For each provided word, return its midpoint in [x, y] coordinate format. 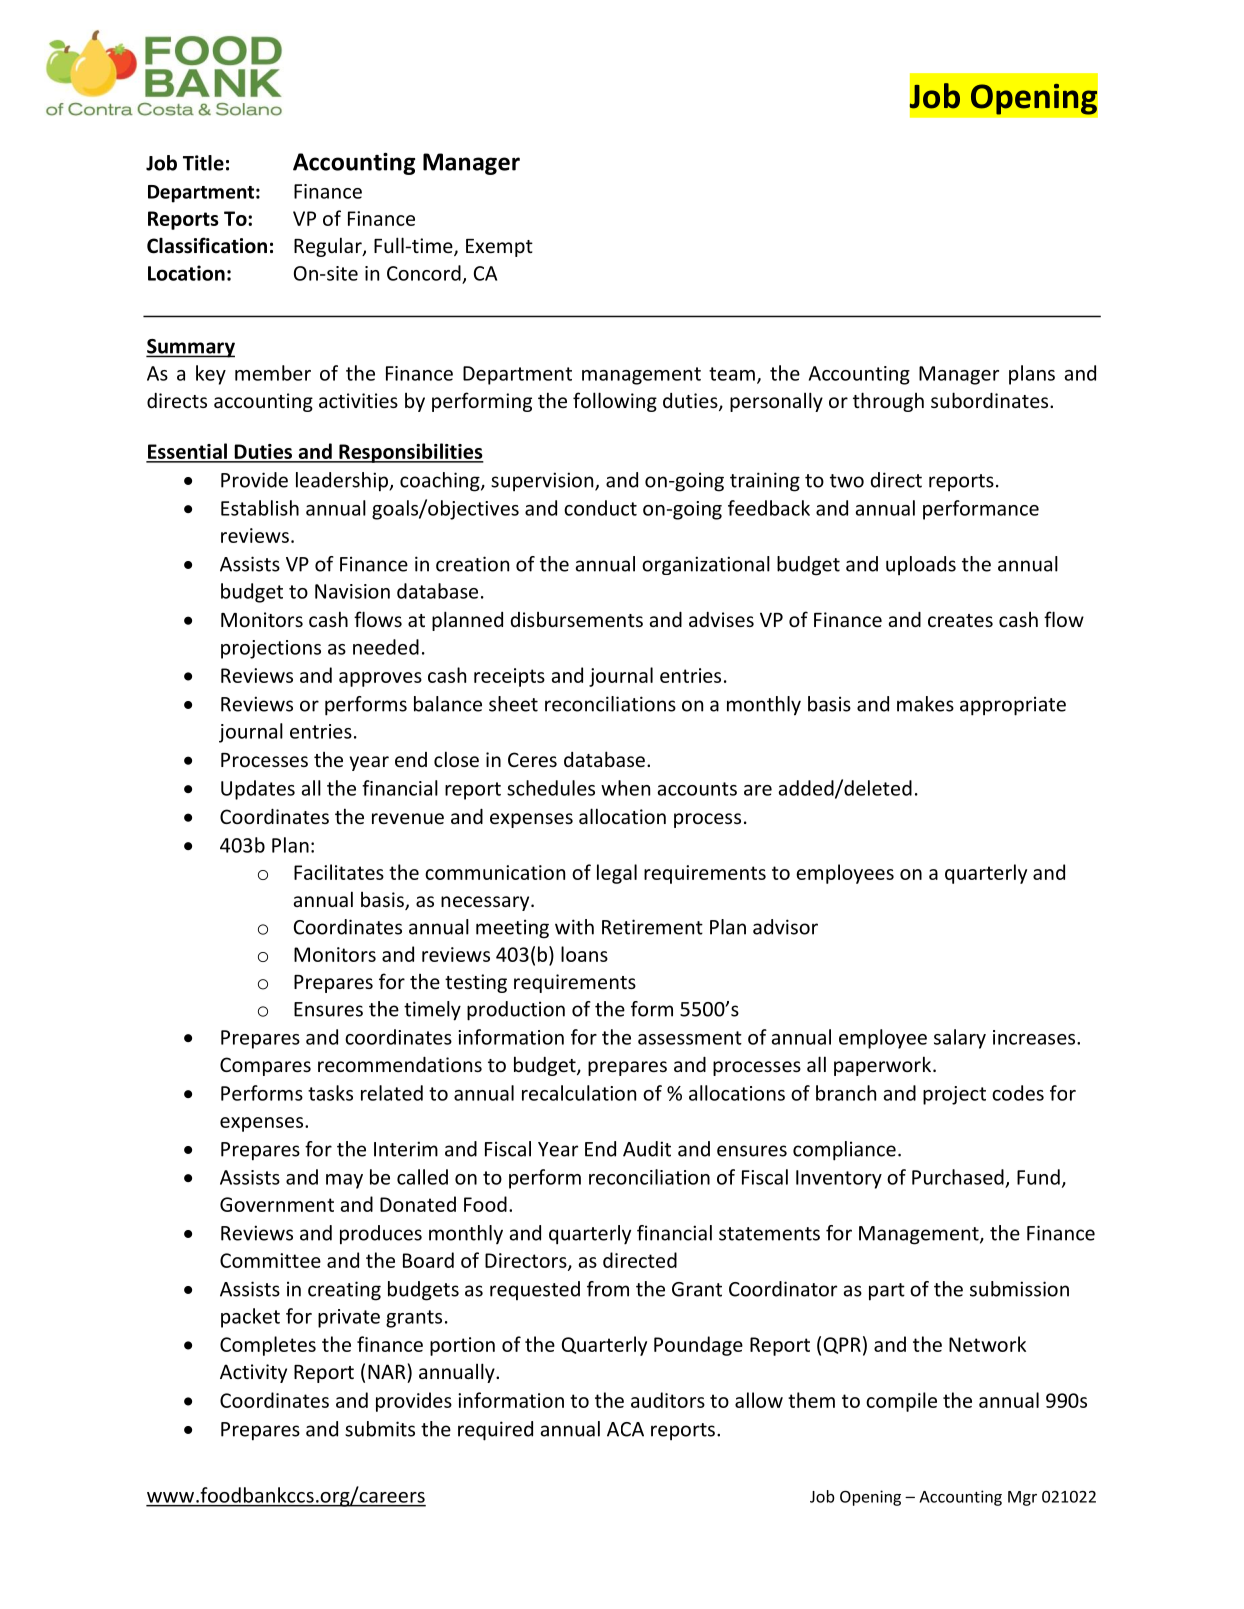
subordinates [989, 400]
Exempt [499, 248]
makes [925, 704]
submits [380, 1429]
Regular [329, 247]
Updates [258, 790]
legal [617, 874]
